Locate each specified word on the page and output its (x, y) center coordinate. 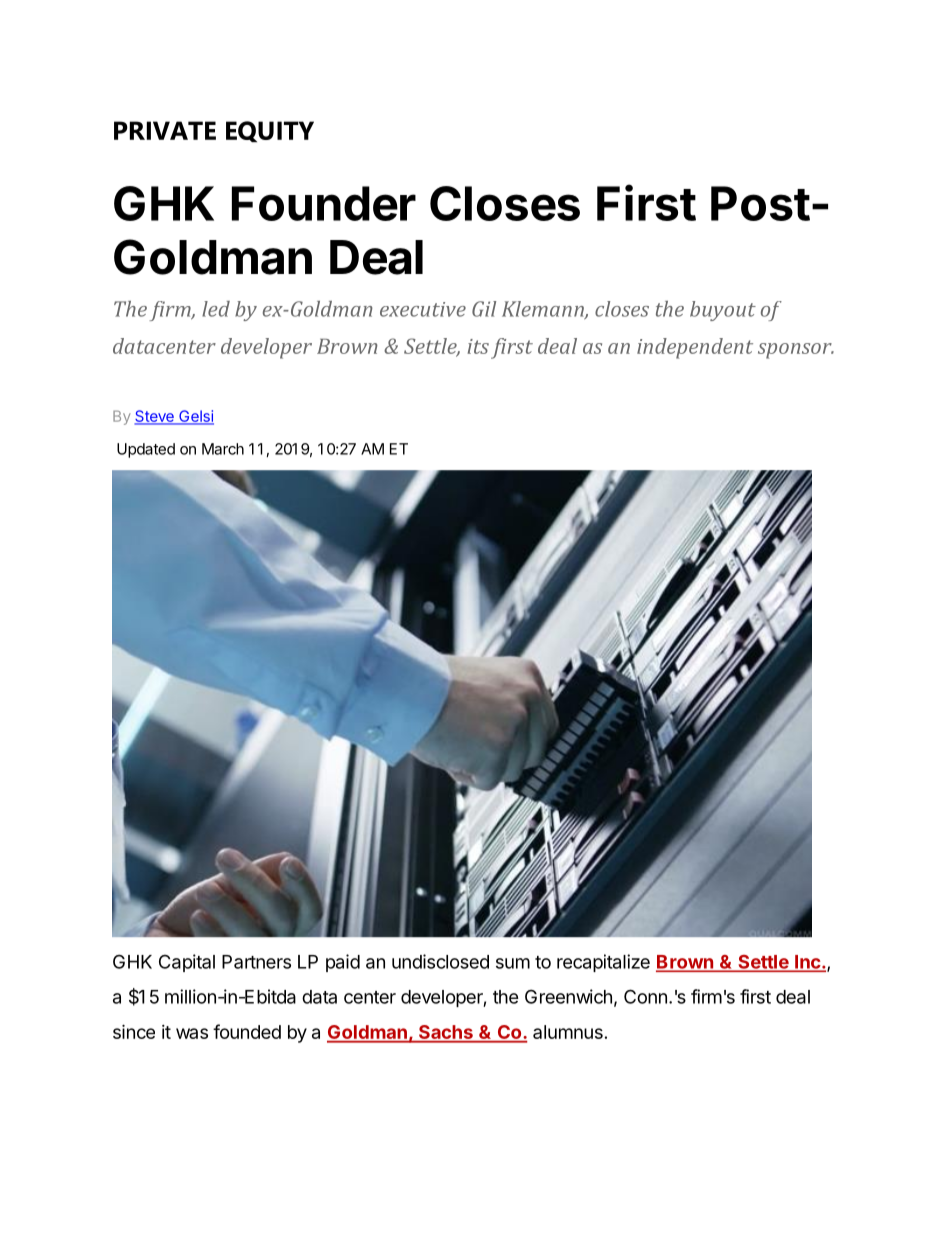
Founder (324, 203)
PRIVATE (165, 130)
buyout (723, 311)
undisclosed (440, 961)
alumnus (568, 1032)
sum (513, 963)
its (478, 346)
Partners (256, 962)
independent (695, 348)
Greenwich (568, 996)
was (192, 1033)
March (223, 449)
